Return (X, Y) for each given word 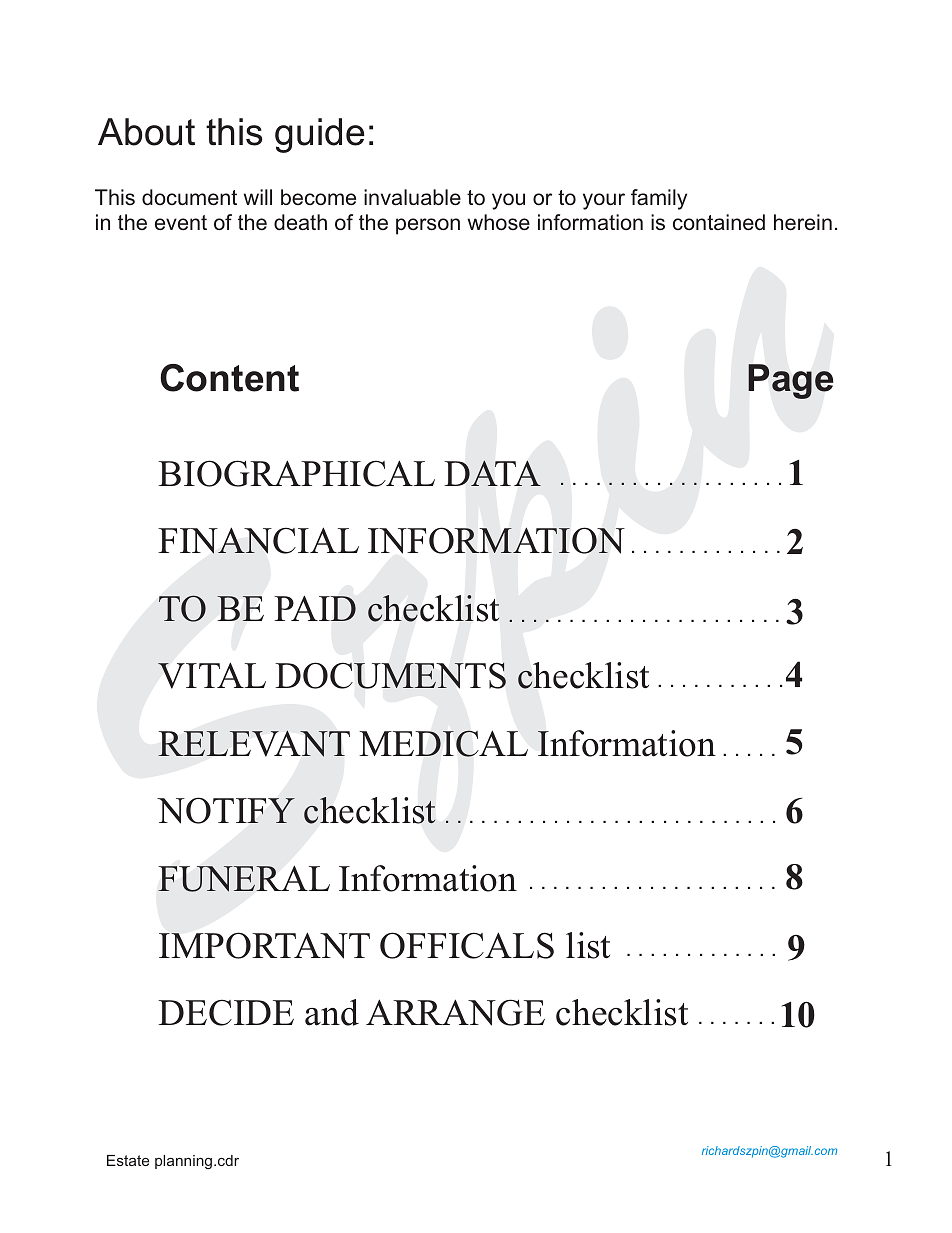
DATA (493, 473)
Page (790, 381)
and (332, 1012)
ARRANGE (455, 1012)
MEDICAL (443, 743)
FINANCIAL (258, 540)
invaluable (412, 197)
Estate (128, 1160)
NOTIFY (226, 810)
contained (719, 222)
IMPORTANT (264, 945)
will (258, 197)
